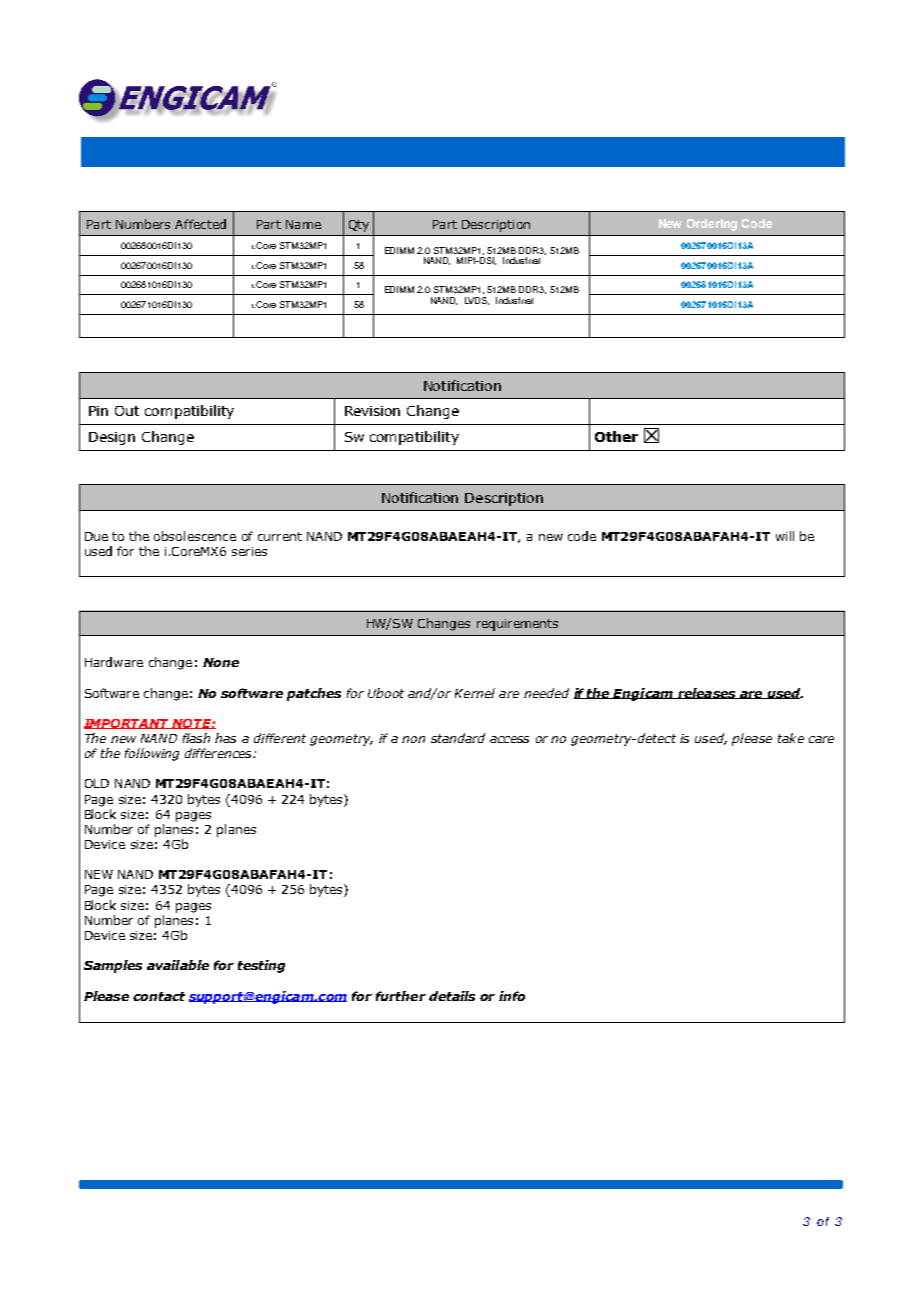  I want to click on Affected, so click(200, 224).
